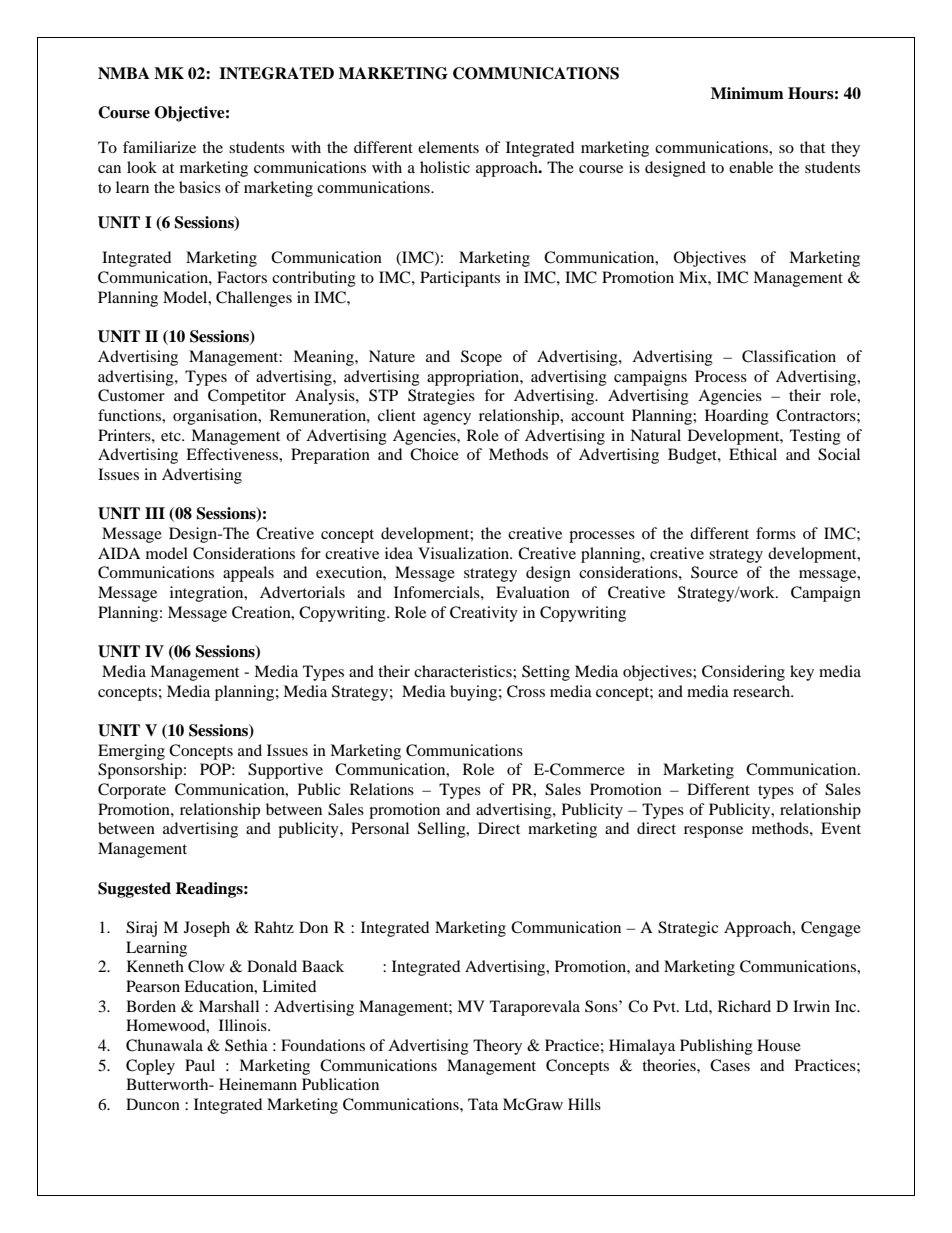 This image has width=952, height=1233. What do you see at coordinates (484, 614) in the image?
I see `Creativity` at bounding box center [484, 614].
